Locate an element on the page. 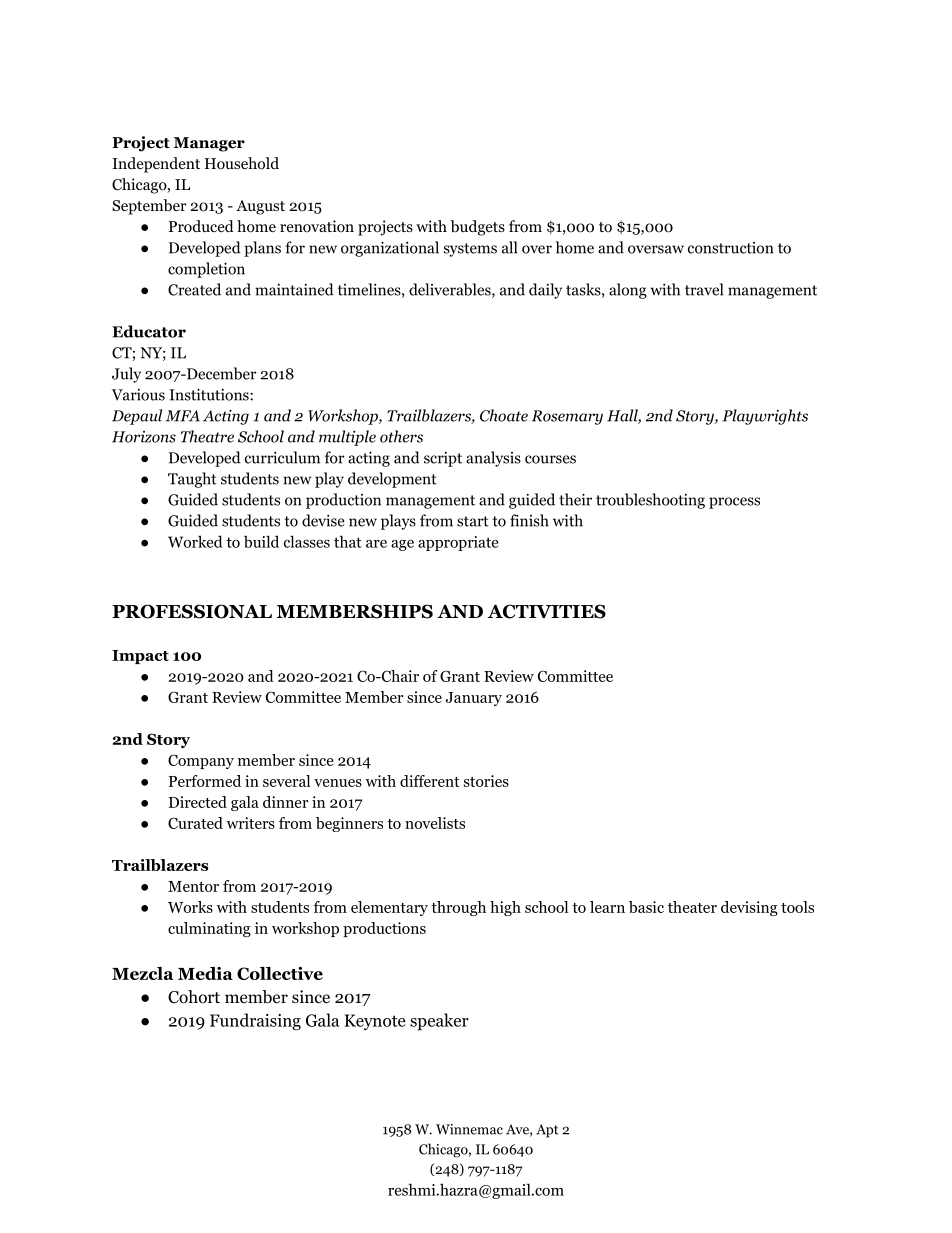  January is located at coordinates (474, 699).
